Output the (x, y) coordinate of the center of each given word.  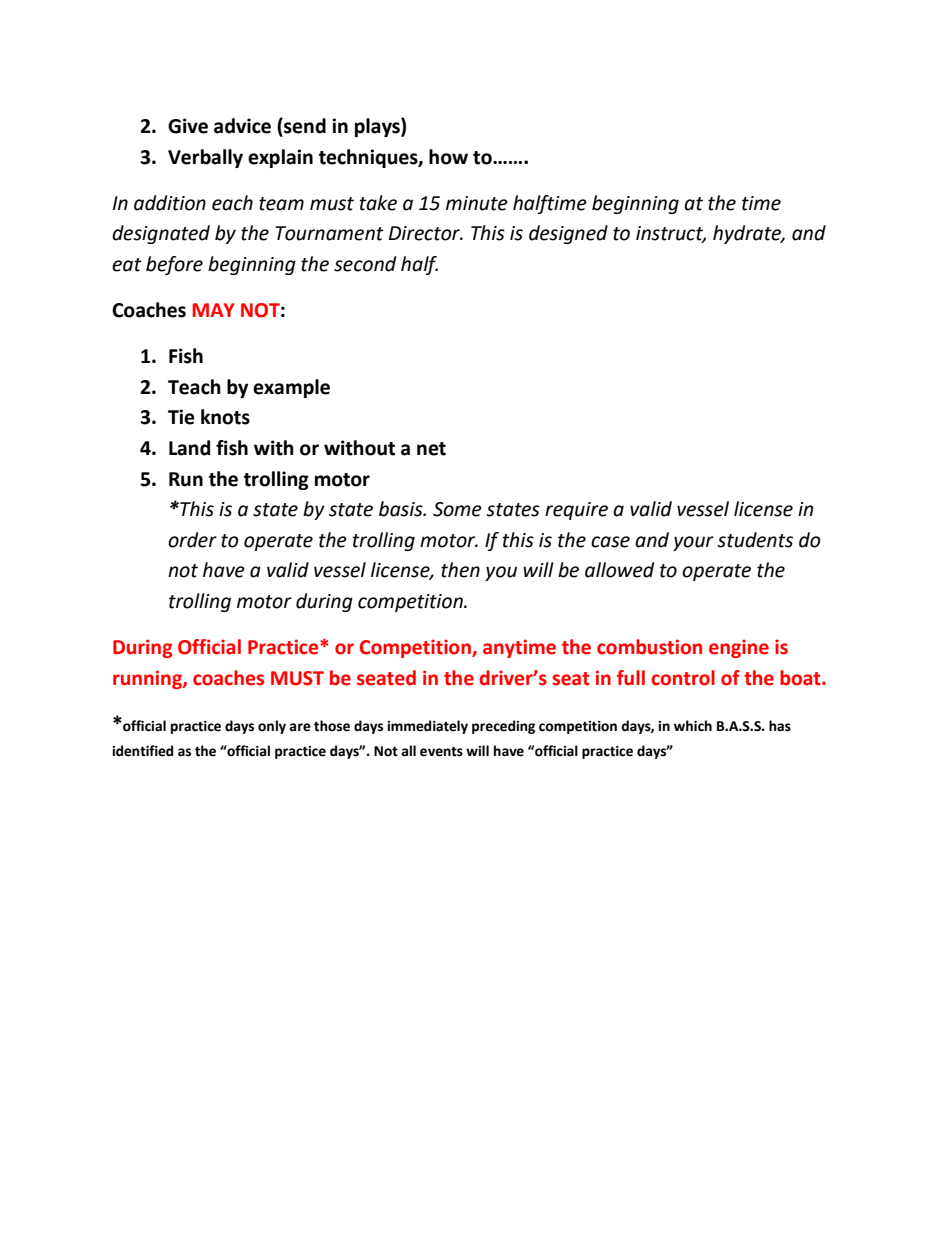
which (693, 726)
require (576, 511)
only (272, 727)
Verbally (205, 158)
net (431, 449)
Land (189, 448)
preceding (503, 727)
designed (568, 234)
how (448, 157)
